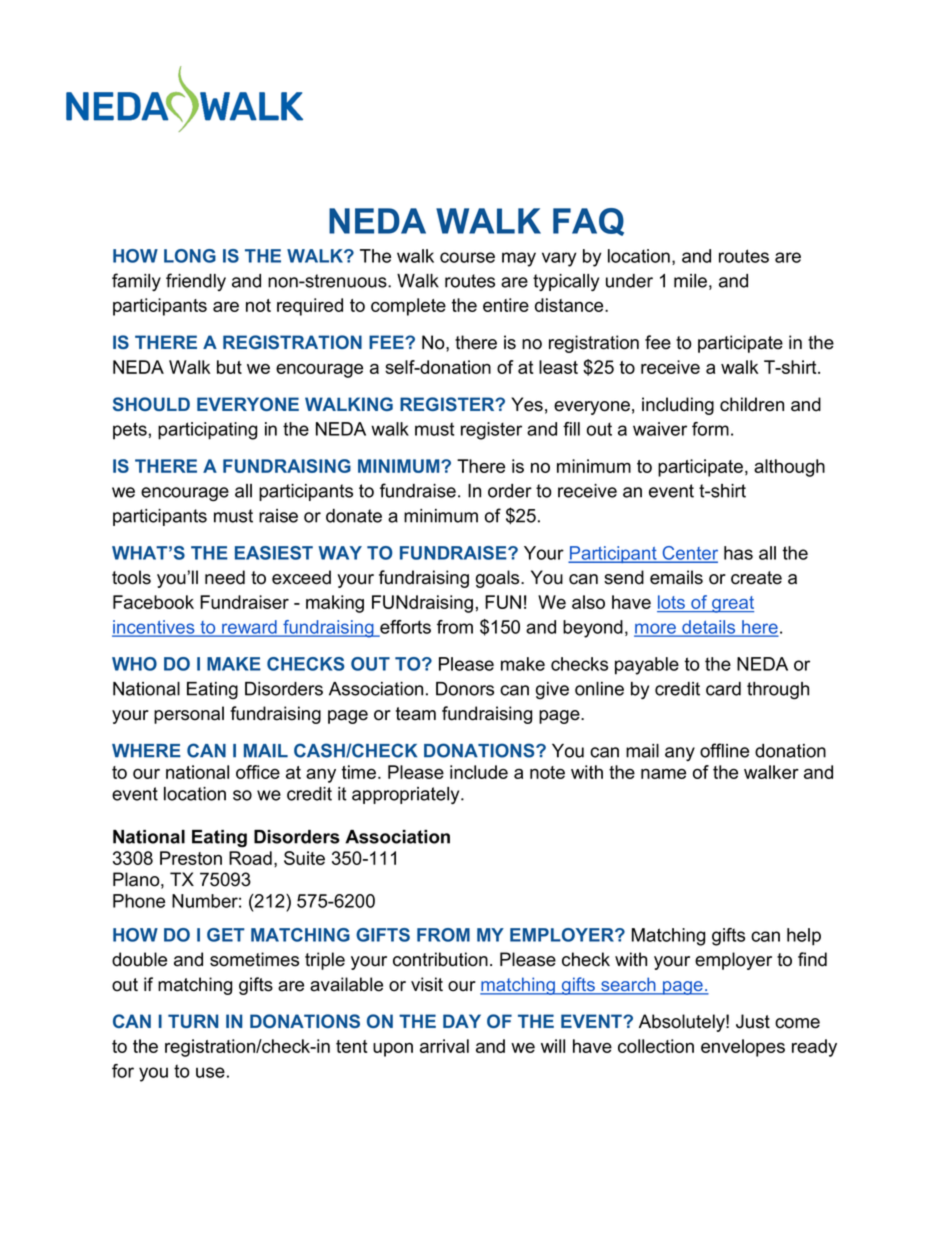  I want to click on offline, so click(724, 750).
